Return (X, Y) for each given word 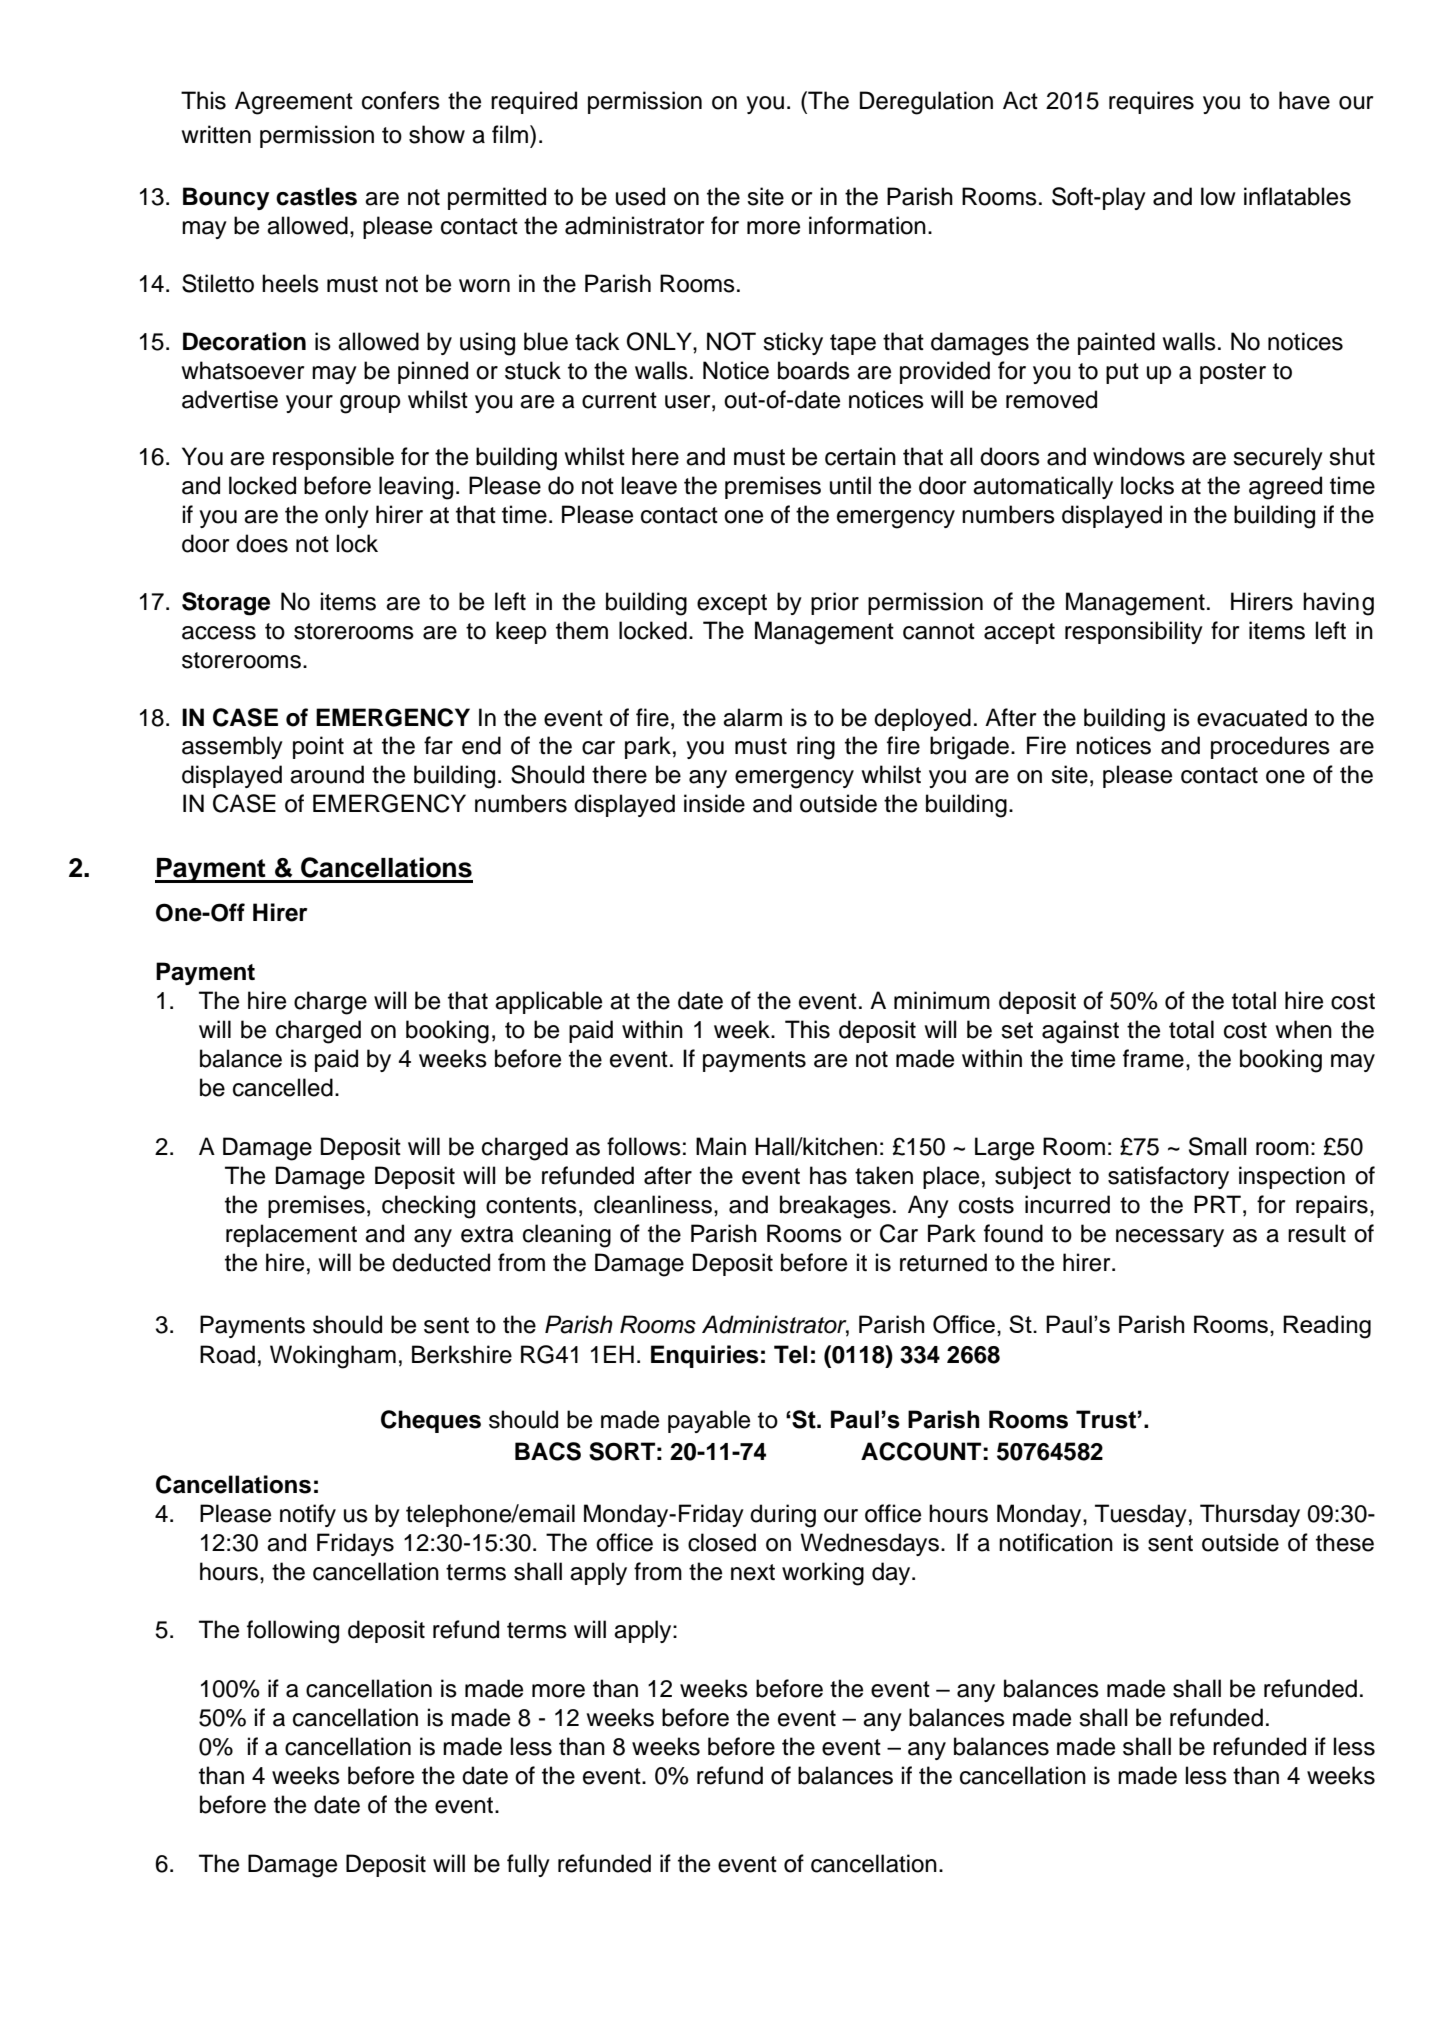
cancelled (283, 1087)
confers (401, 100)
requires (1151, 102)
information (867, 225)
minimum (942, 1000)
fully (528, 1865)
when (1303, 1029)
